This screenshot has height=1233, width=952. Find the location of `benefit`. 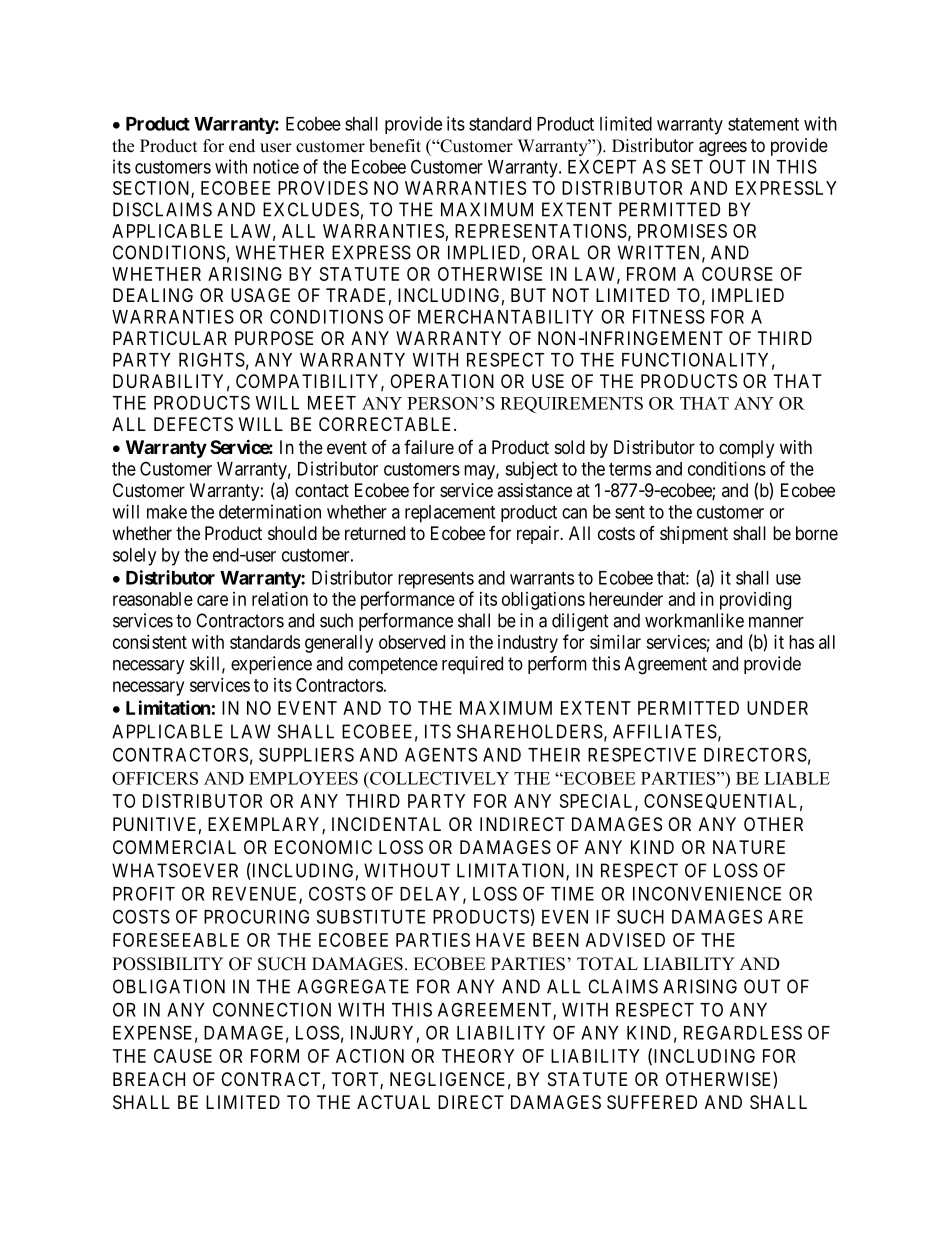

benefit is located at coordinates (395, 146).
